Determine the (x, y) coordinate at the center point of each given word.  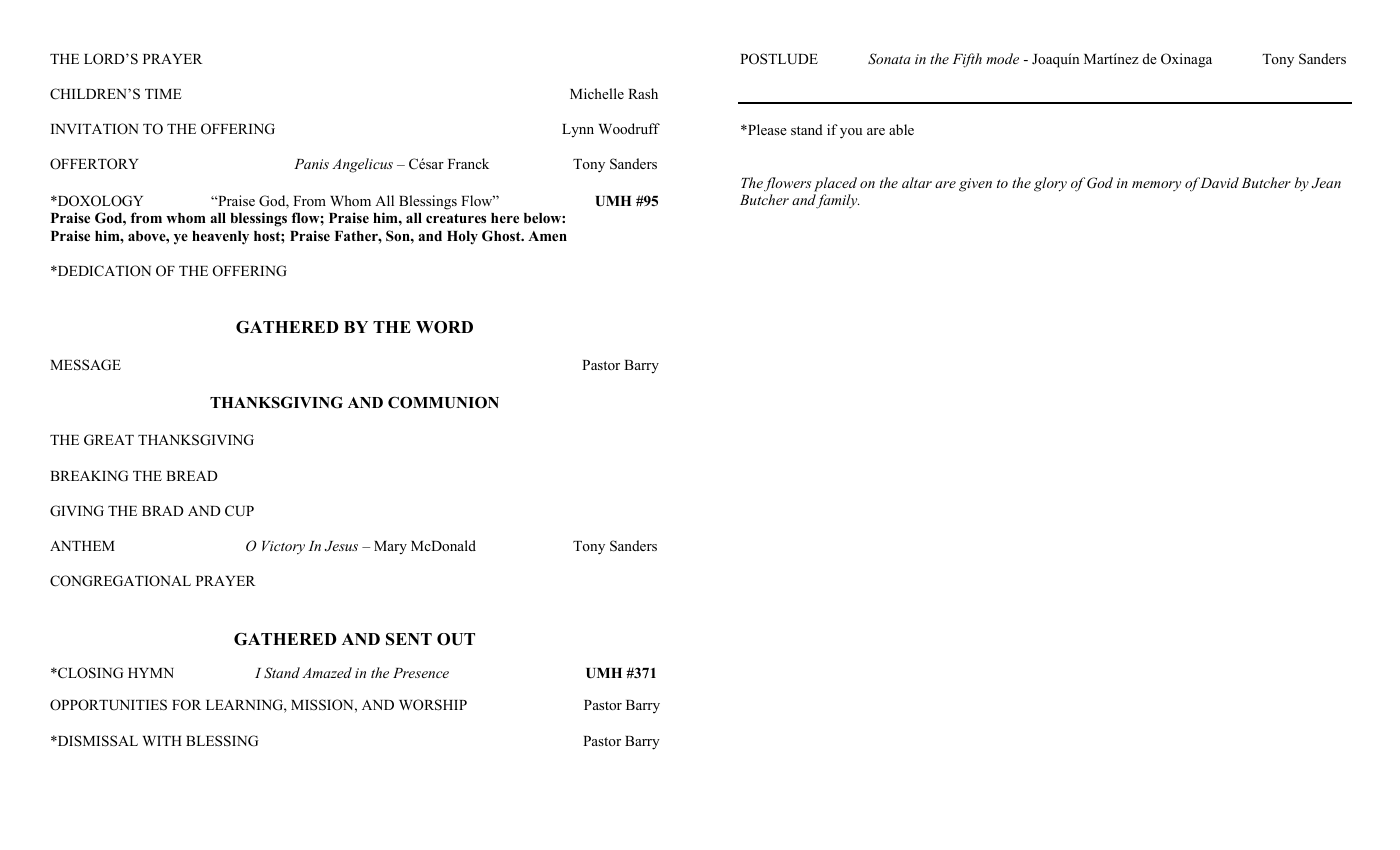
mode (1002, 58)
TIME (163, 94)
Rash (643, 93)
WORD (444, 327)
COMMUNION (443, 402)
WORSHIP (433, 705)
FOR (187, 705)
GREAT (109, 440)
